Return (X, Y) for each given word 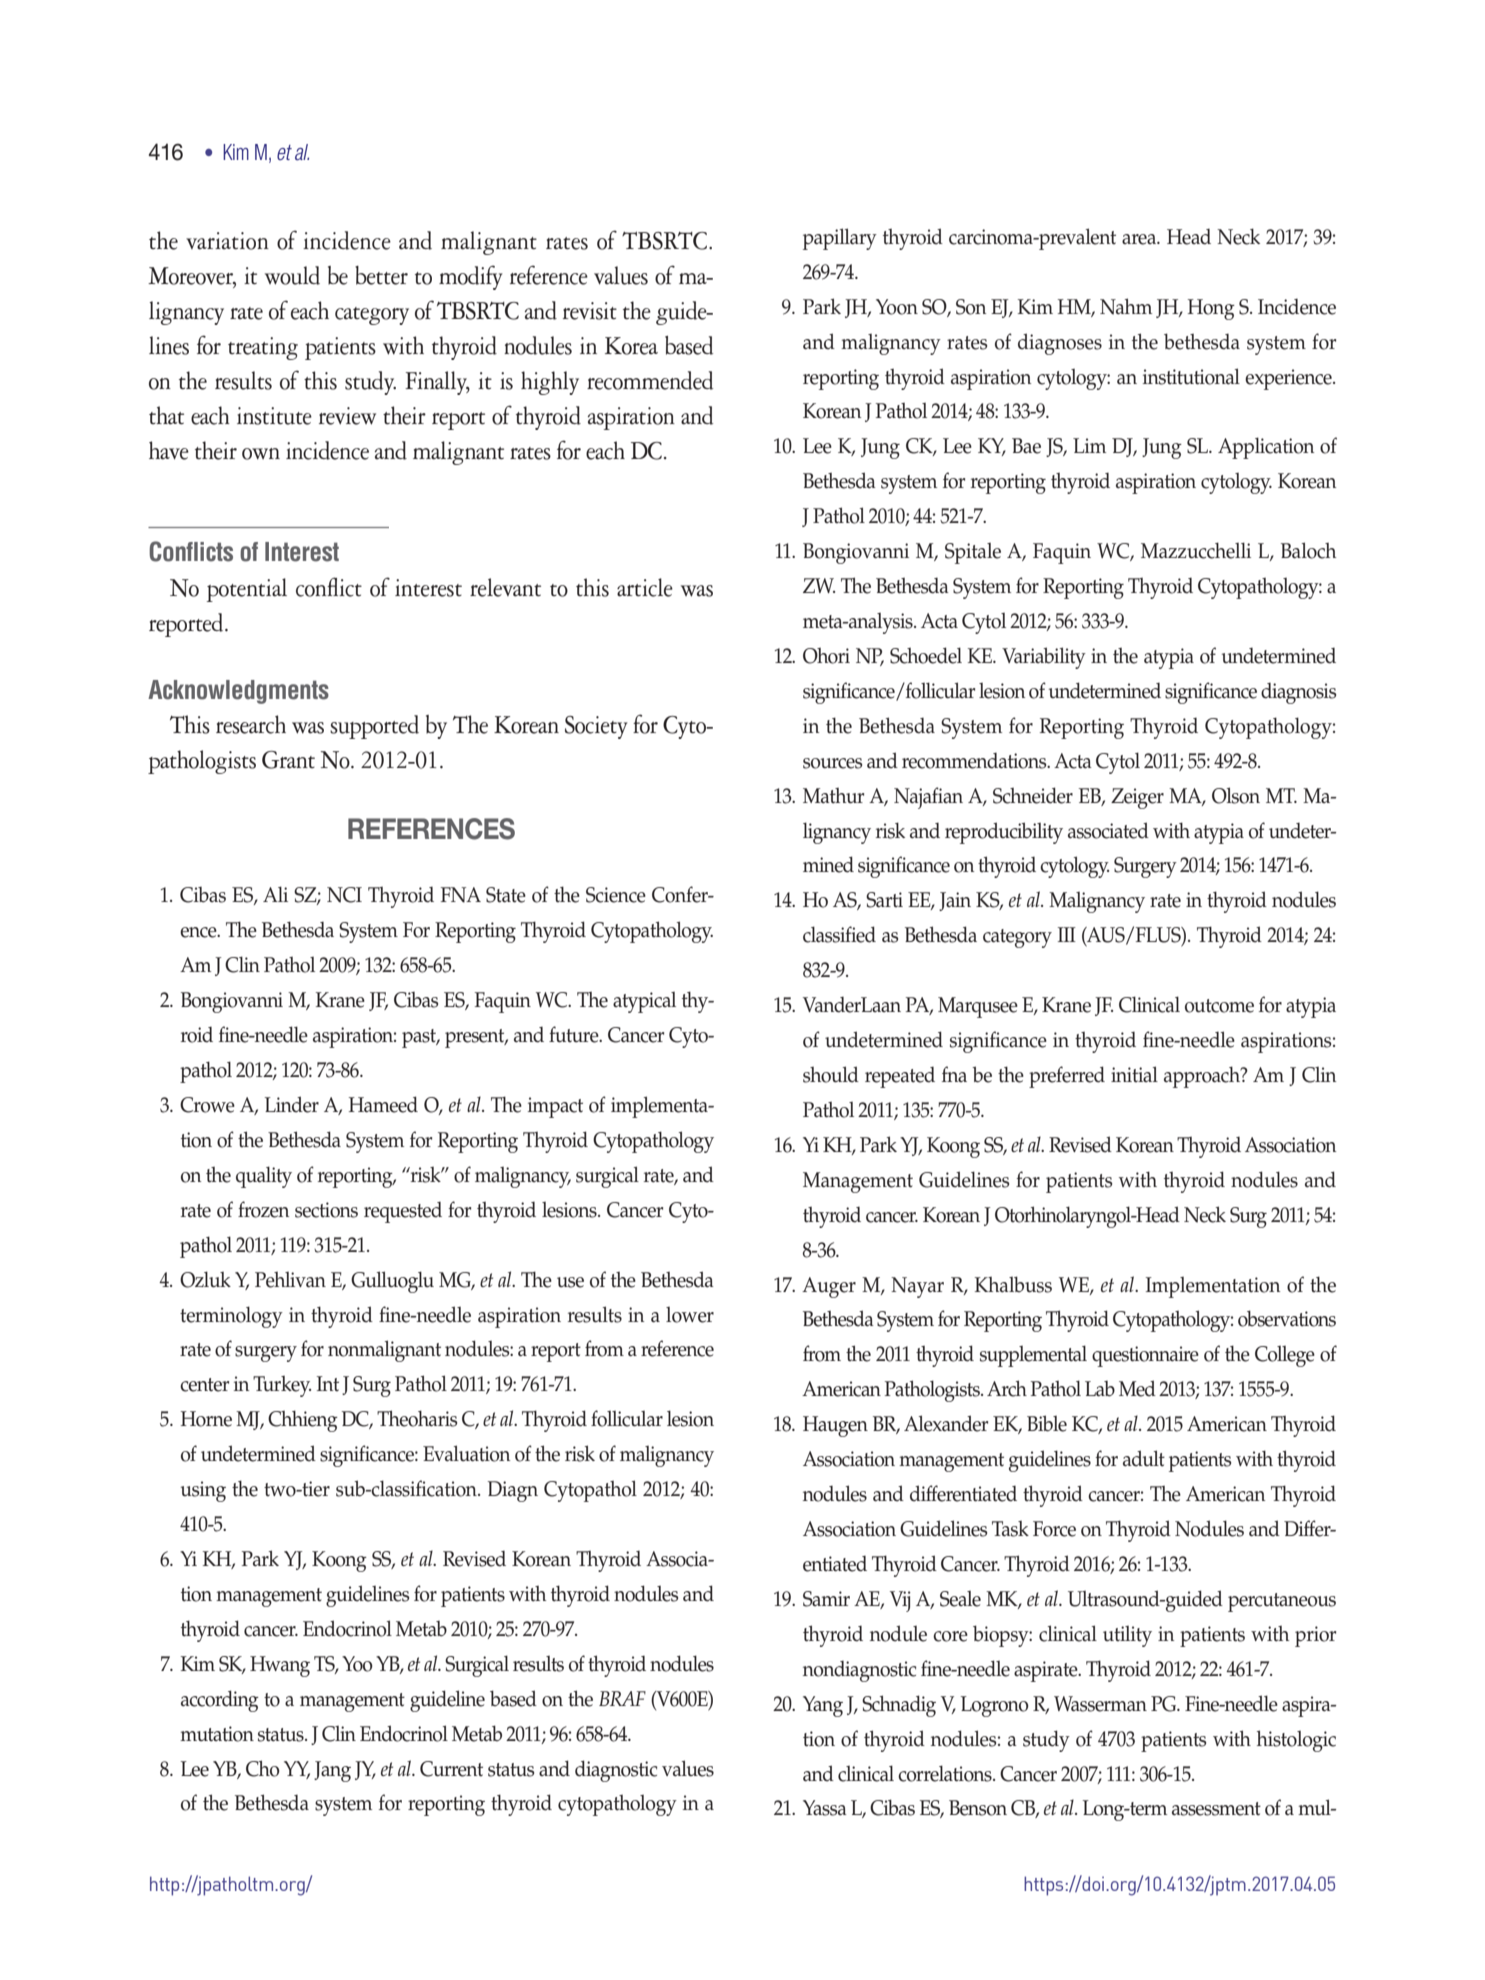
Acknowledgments (238, 692)
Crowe (207, 1105)
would (292, 275)
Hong (1211, 309)
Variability (1044, 658)
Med (1137, 1388)
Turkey (282, 1386)
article (645, 587)
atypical (644, 1002)
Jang (332, 1771)
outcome (1219, 1006)
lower (690, 1315)
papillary (840, 239)
